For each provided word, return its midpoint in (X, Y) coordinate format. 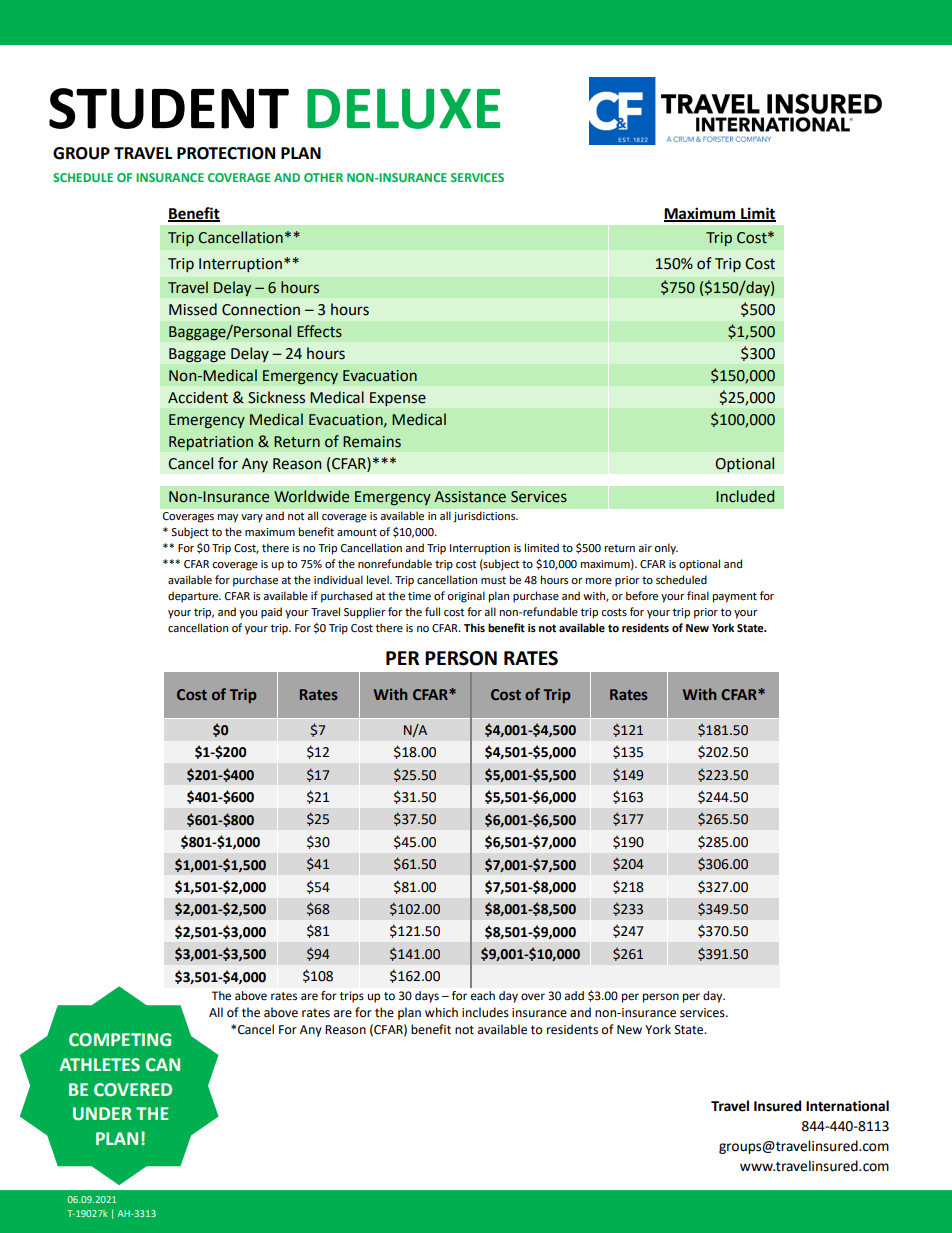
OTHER (323, 177)
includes (485, 1012)
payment (735, 597)
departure (194, 597)
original (466, 597)
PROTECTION (226, 153)
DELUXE (403, 108)
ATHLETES (99, 1065)
